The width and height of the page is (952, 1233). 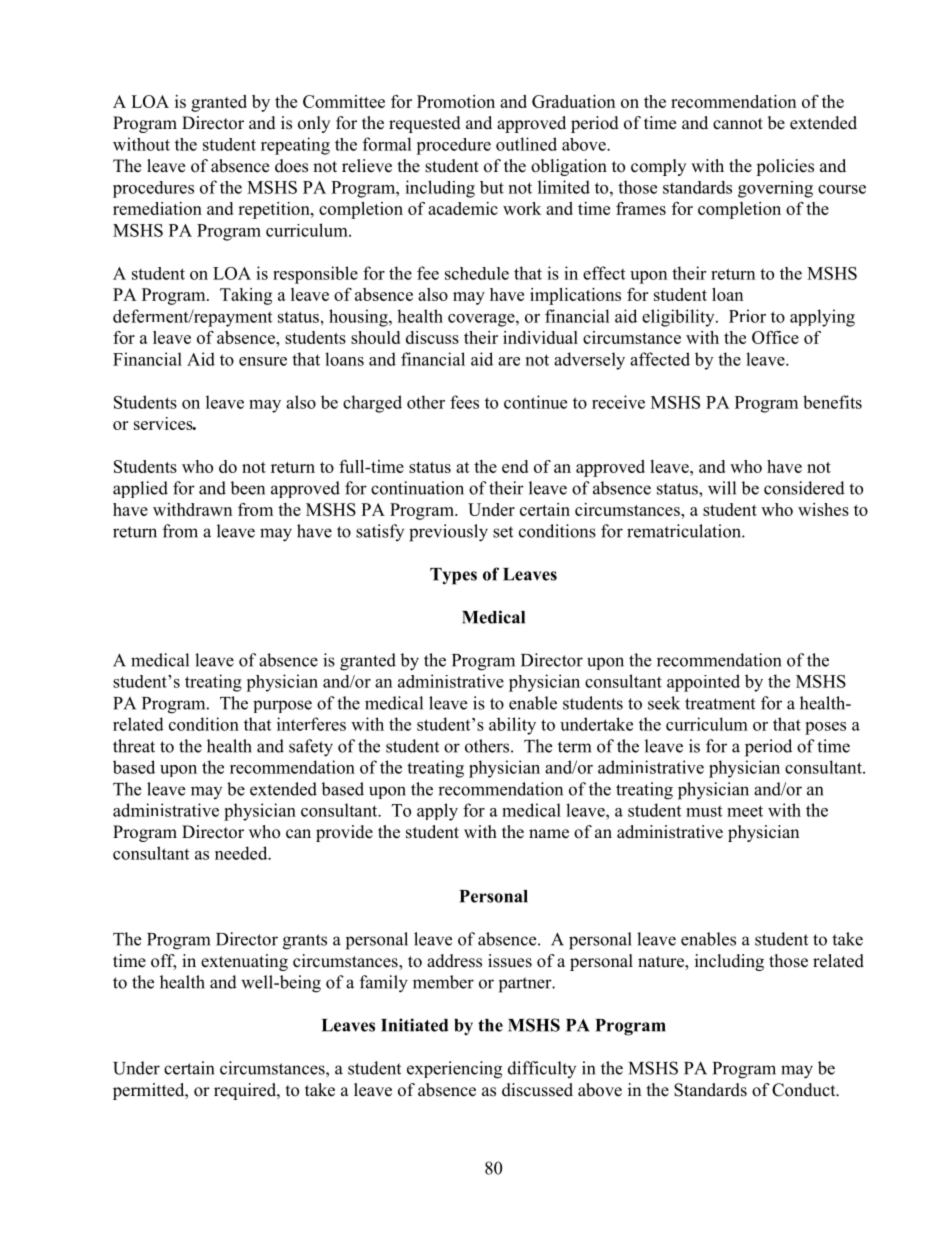 I want to click on set, so click(x=503, y=532).
